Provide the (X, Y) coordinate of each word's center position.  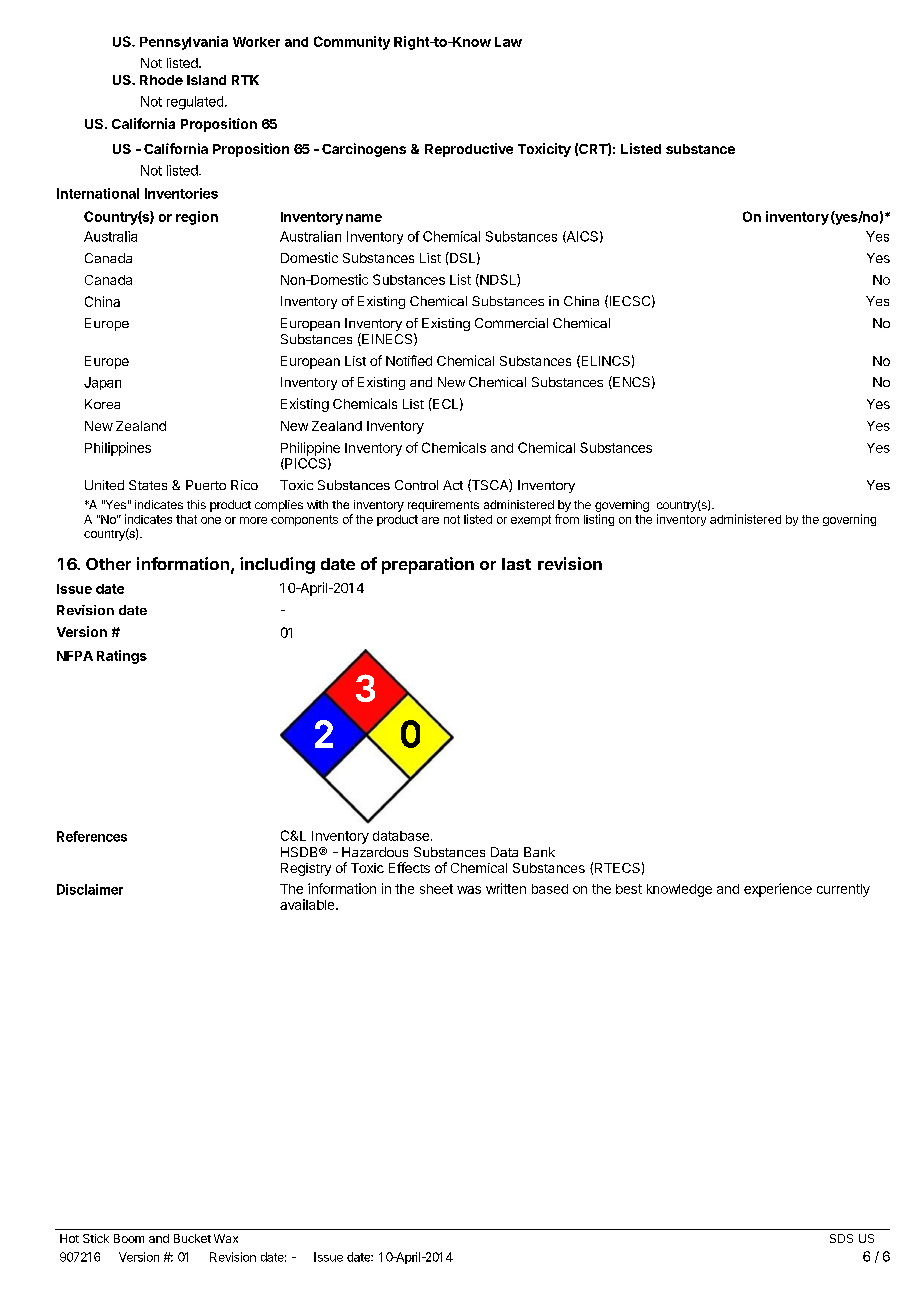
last (516, 564)
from (567, 519)
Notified (409, 360)
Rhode (161, 80)
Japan (102, 383)
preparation (428, 565)
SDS (841, 1238)
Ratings (122, 657)
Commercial (511, 323)
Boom (129, 1238)
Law (508, 42)
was (469, 890)
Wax (226, 1238)
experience (778, 890)
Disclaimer (90, 889)
